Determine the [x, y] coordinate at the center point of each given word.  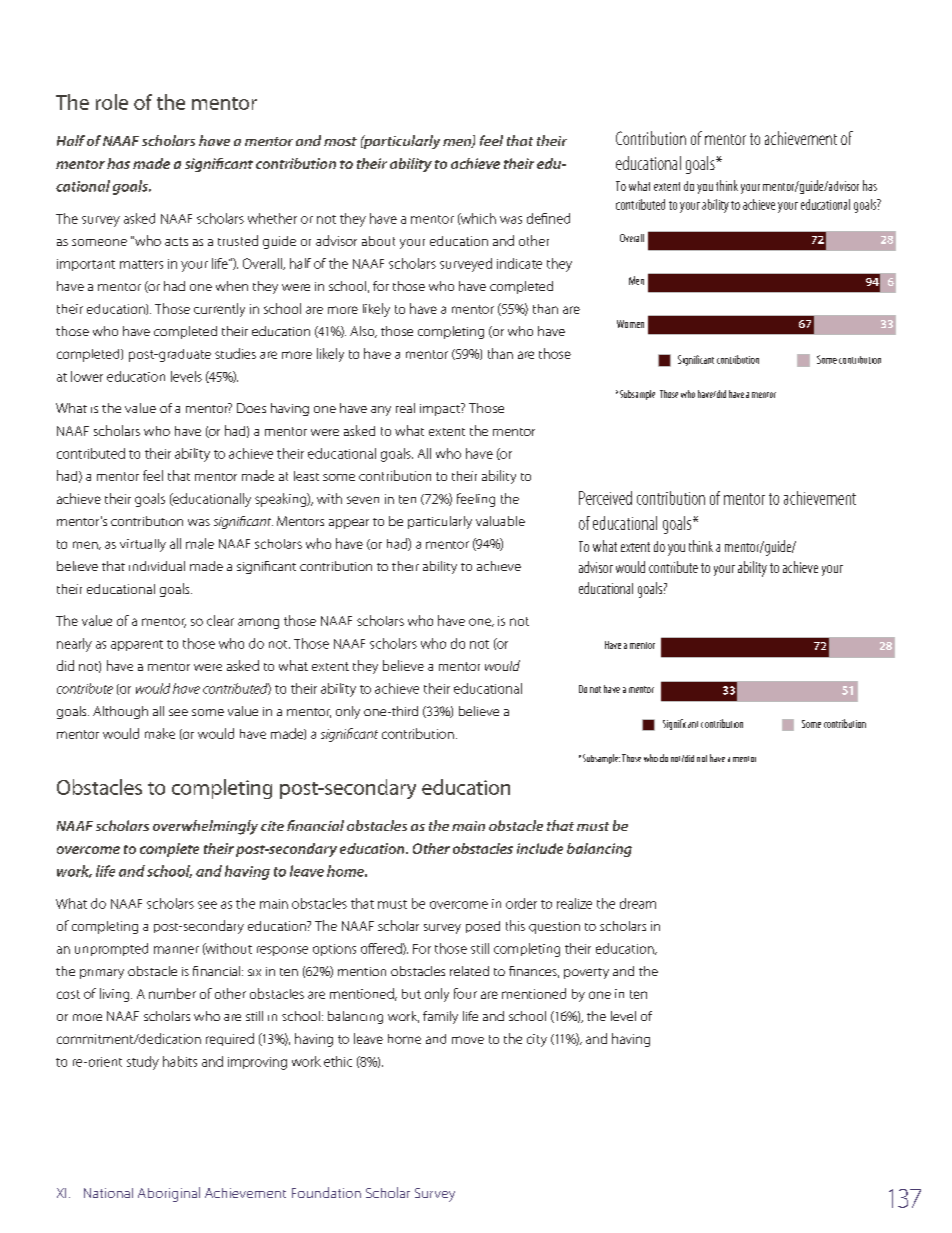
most [340, 141]
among [258, 623]
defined [548, 218]
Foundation [326, 1192]
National [108, 1193]
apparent [137, 645]
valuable [500, 521]
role [112, 102]
